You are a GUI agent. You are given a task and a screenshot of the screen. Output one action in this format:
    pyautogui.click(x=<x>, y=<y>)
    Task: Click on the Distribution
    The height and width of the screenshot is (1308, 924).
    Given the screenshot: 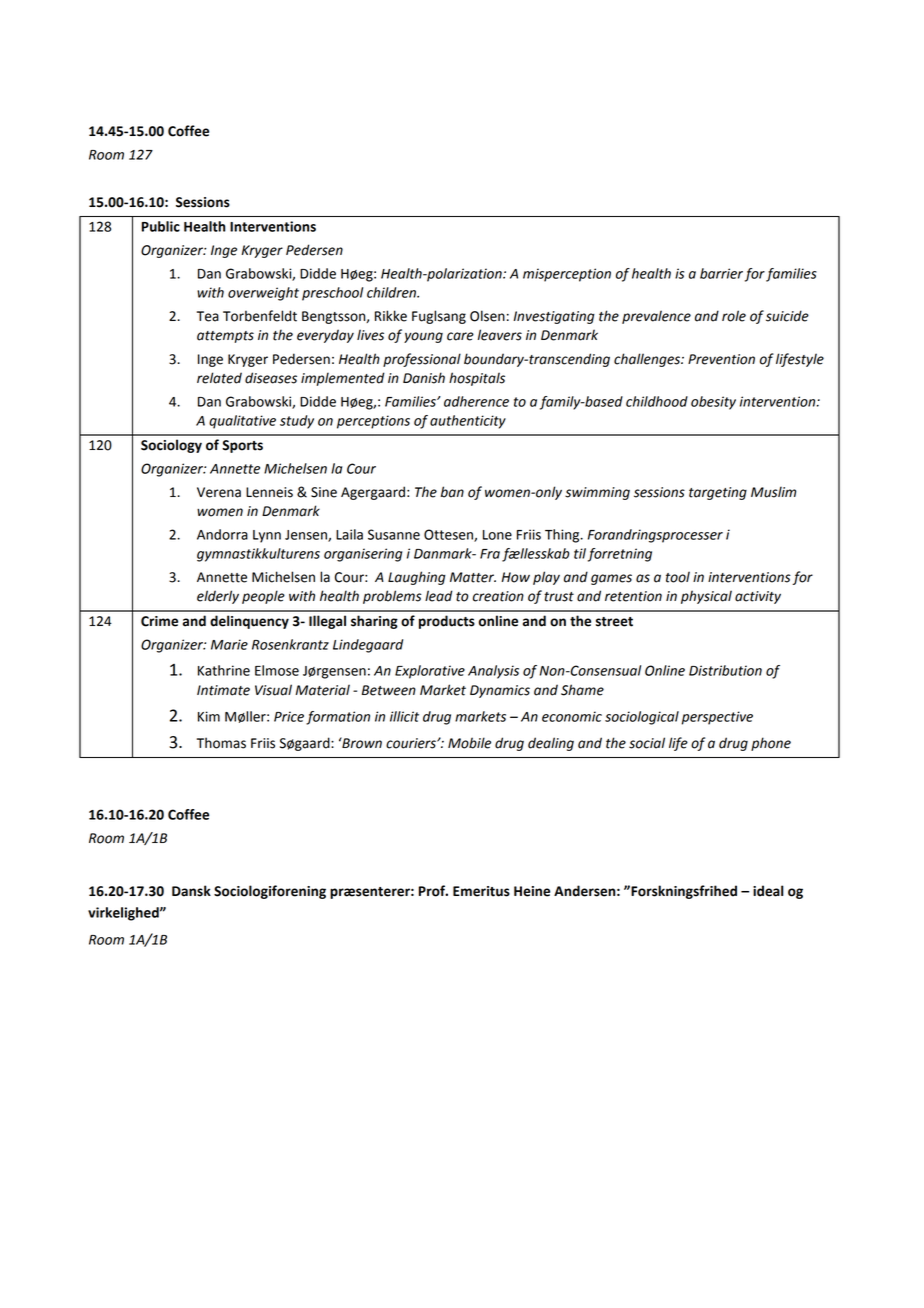 What is the action you would take?
    pyautogui.click(x=725, y=670)
